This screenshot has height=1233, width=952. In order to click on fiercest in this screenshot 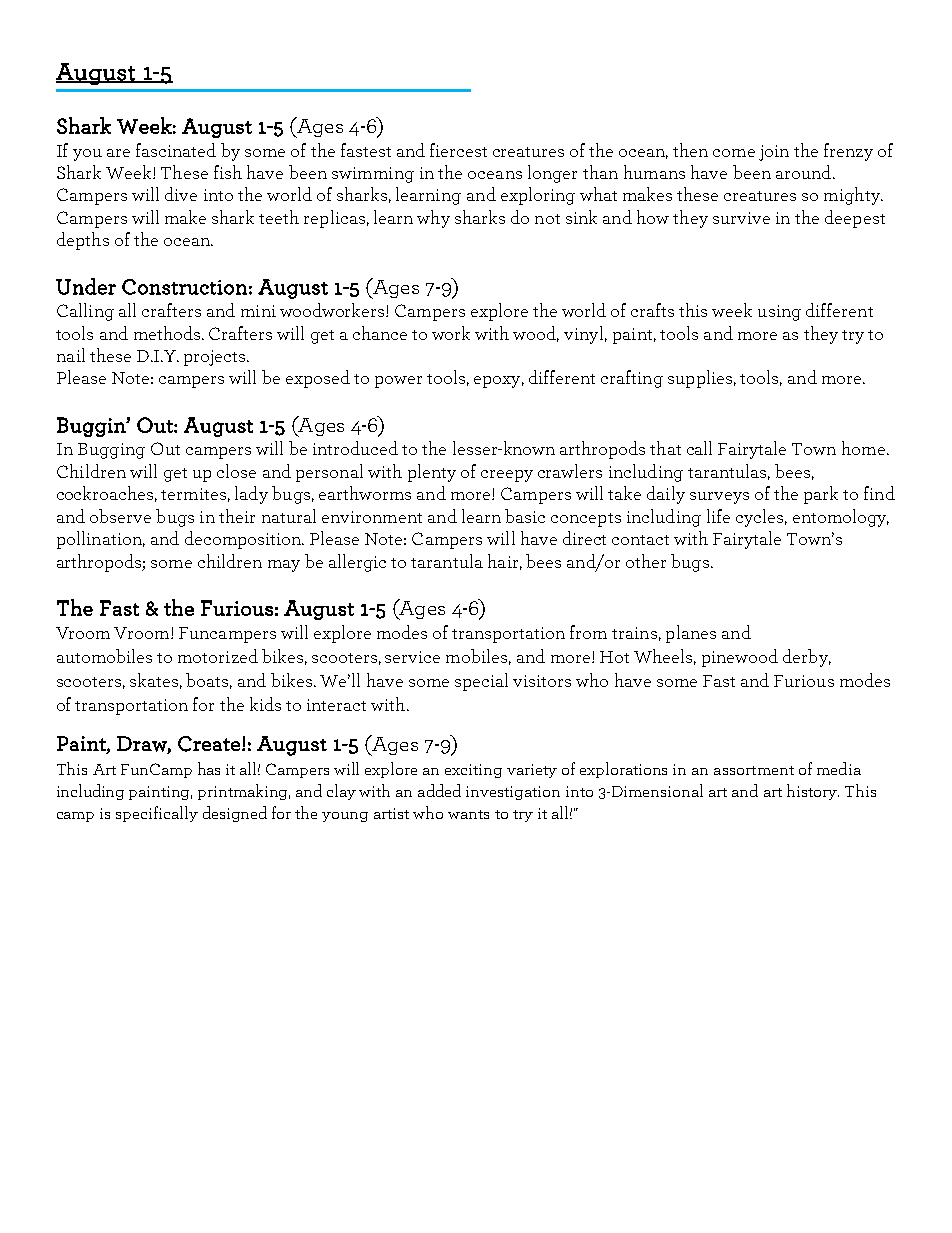, I will do `click(458, 150)`.
